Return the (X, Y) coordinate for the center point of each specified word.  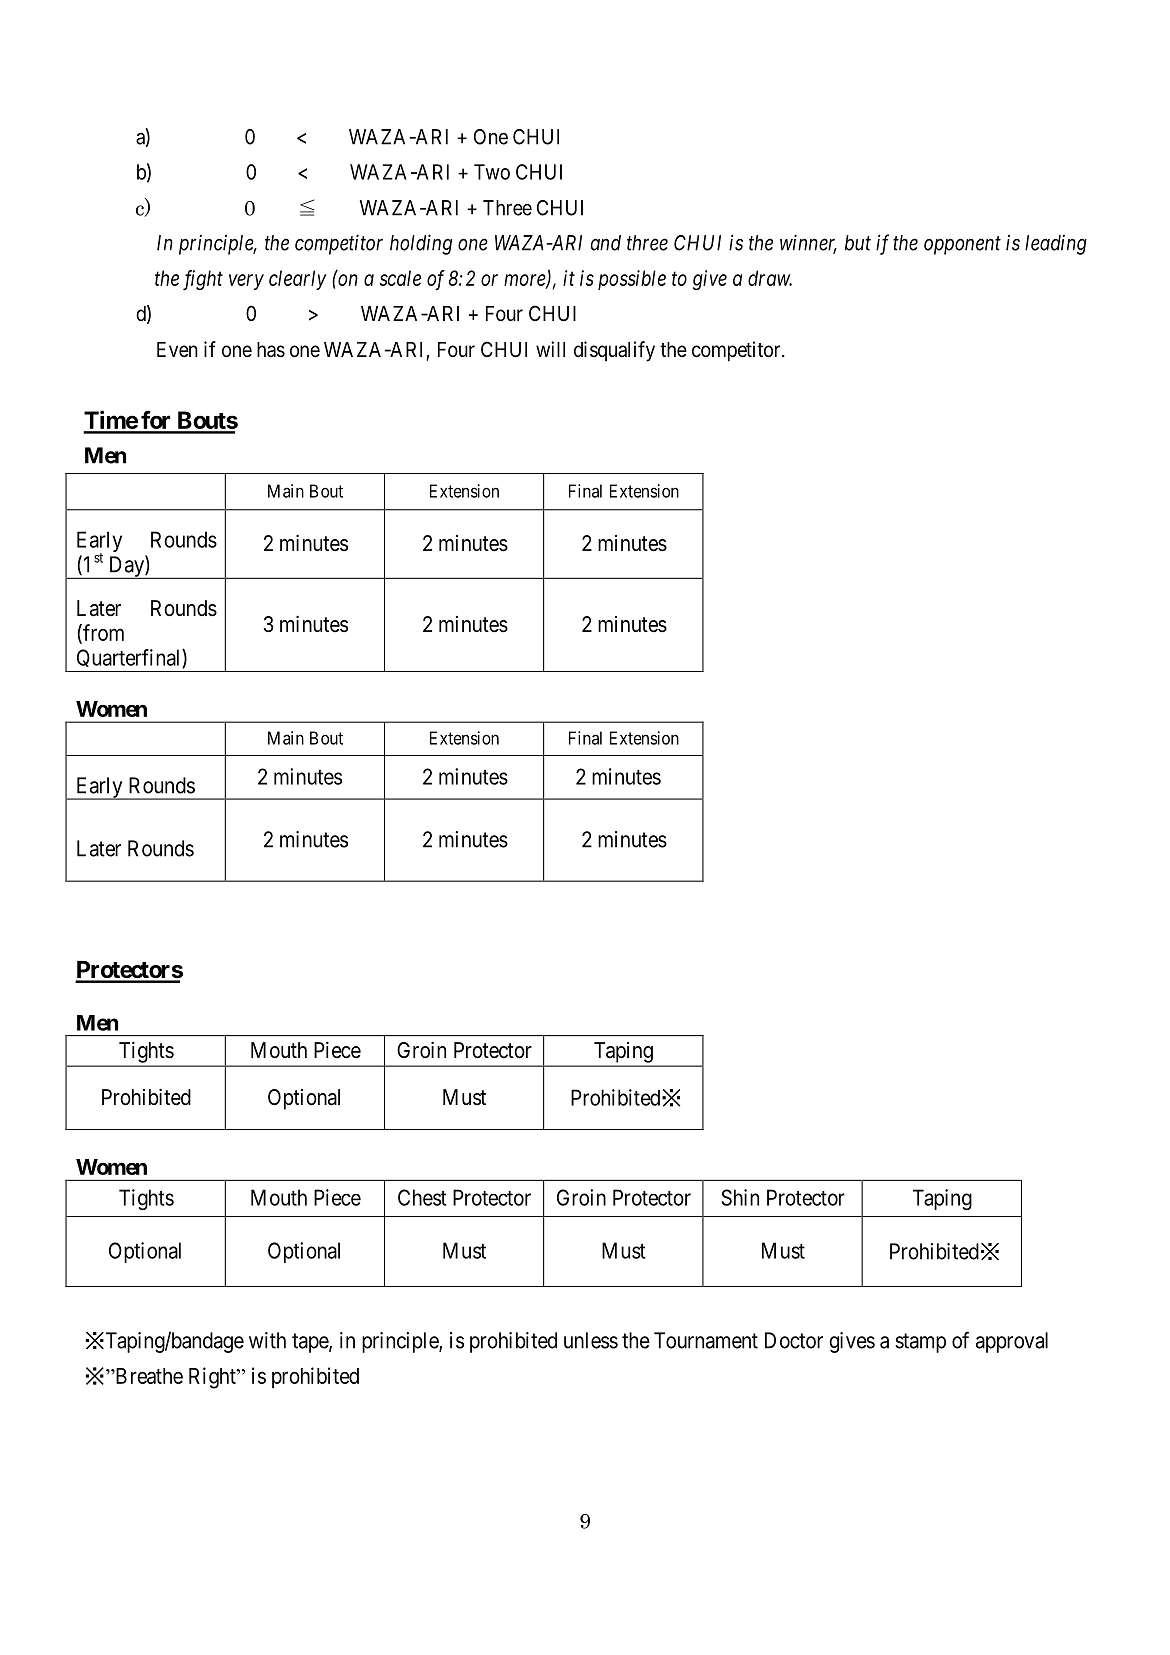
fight (203, 280)
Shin (740, 1197)
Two (492, 172)
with (267, 1340)
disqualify (614, 351)
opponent (962, 246)
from (102, 633)
